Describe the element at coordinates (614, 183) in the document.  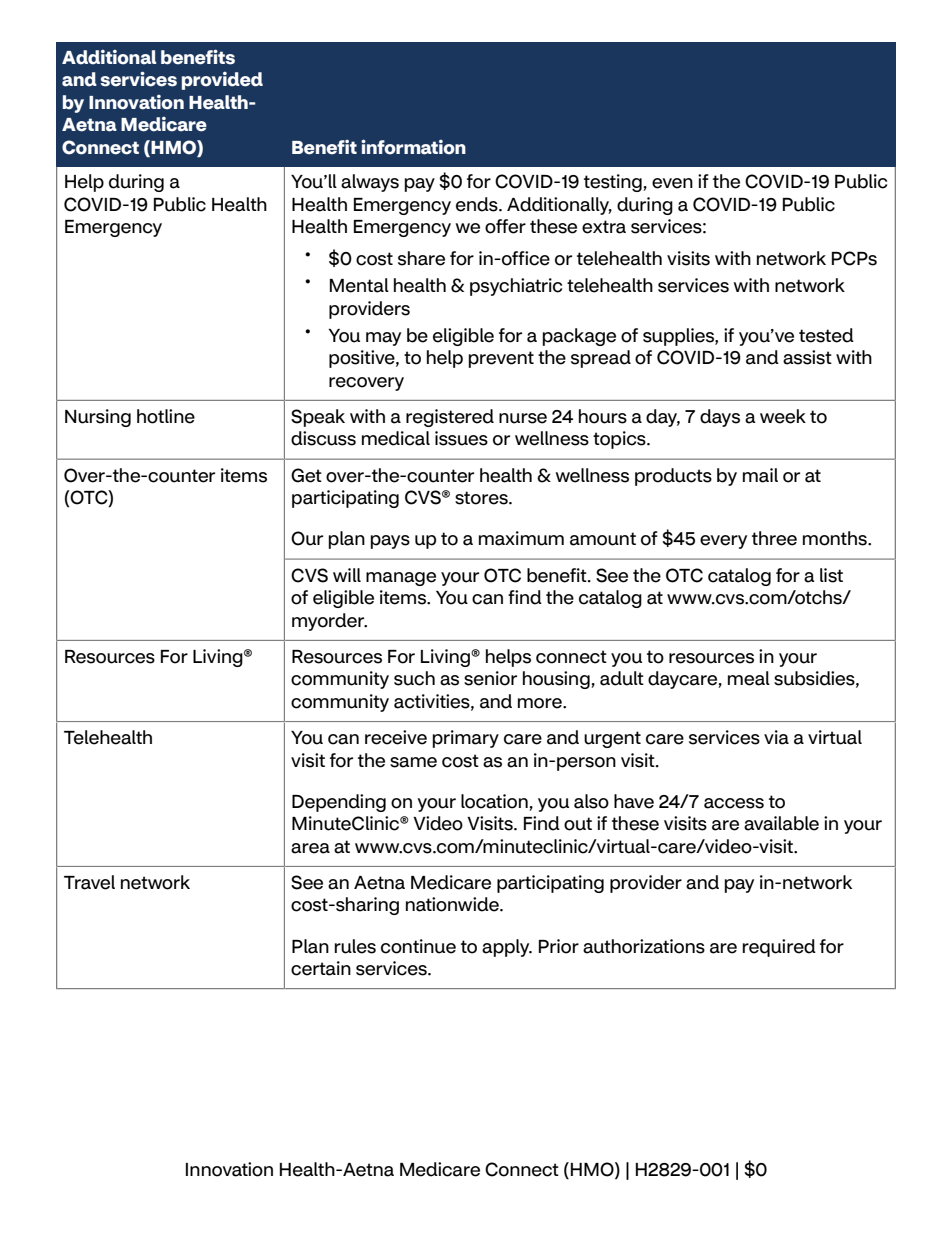
I see `testing` at that location.
